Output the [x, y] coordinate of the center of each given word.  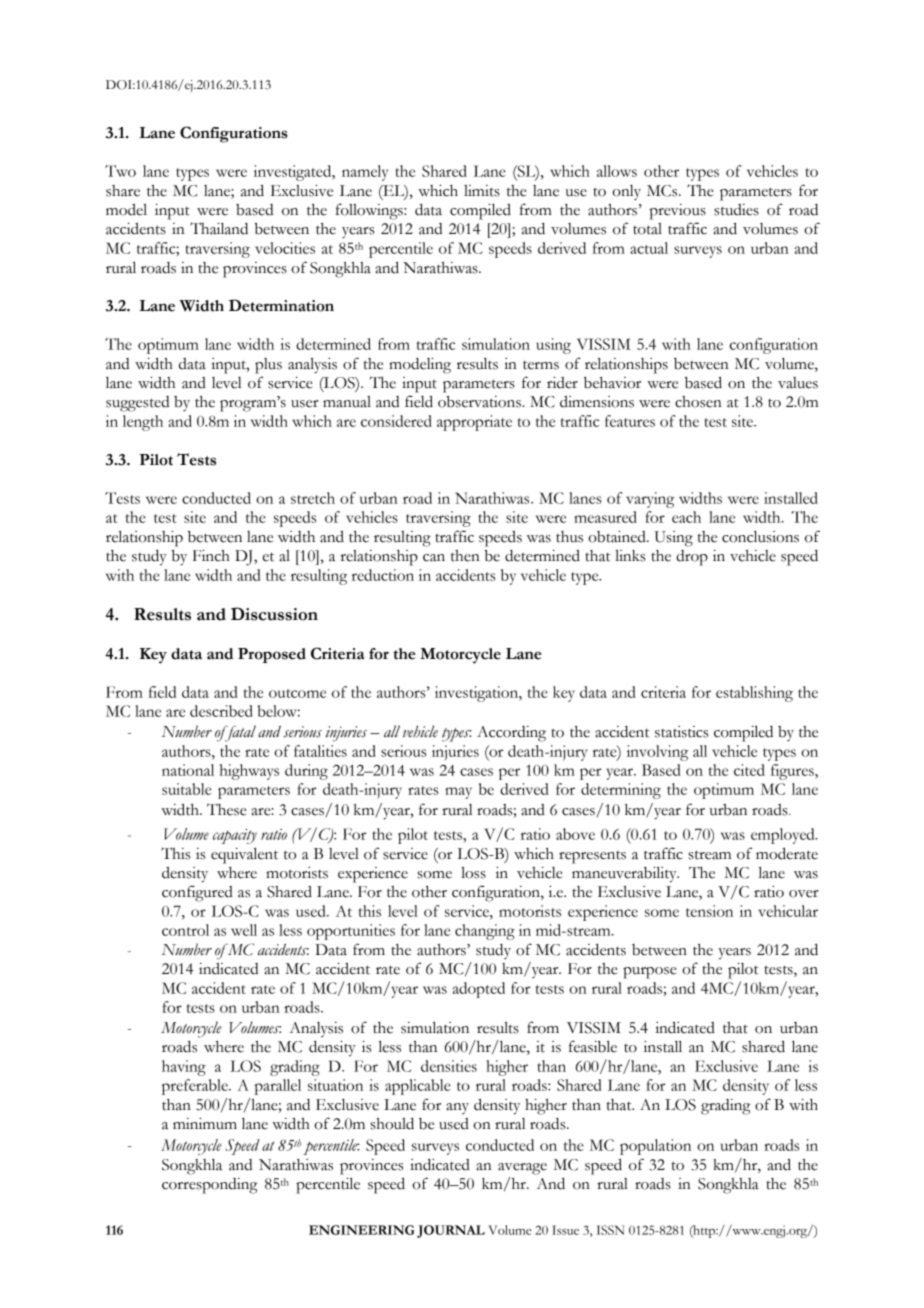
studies [736, 210]
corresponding [210, 1186]
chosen [698, 402]
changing [485, 932]
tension [709, 911]
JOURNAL [451, 1231]
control [185, 930]
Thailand [219, 228]
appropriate [474, 423]
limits [482, 191]
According [511, 734]
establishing [754, 694]
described [221, 711]
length [143, 423]
